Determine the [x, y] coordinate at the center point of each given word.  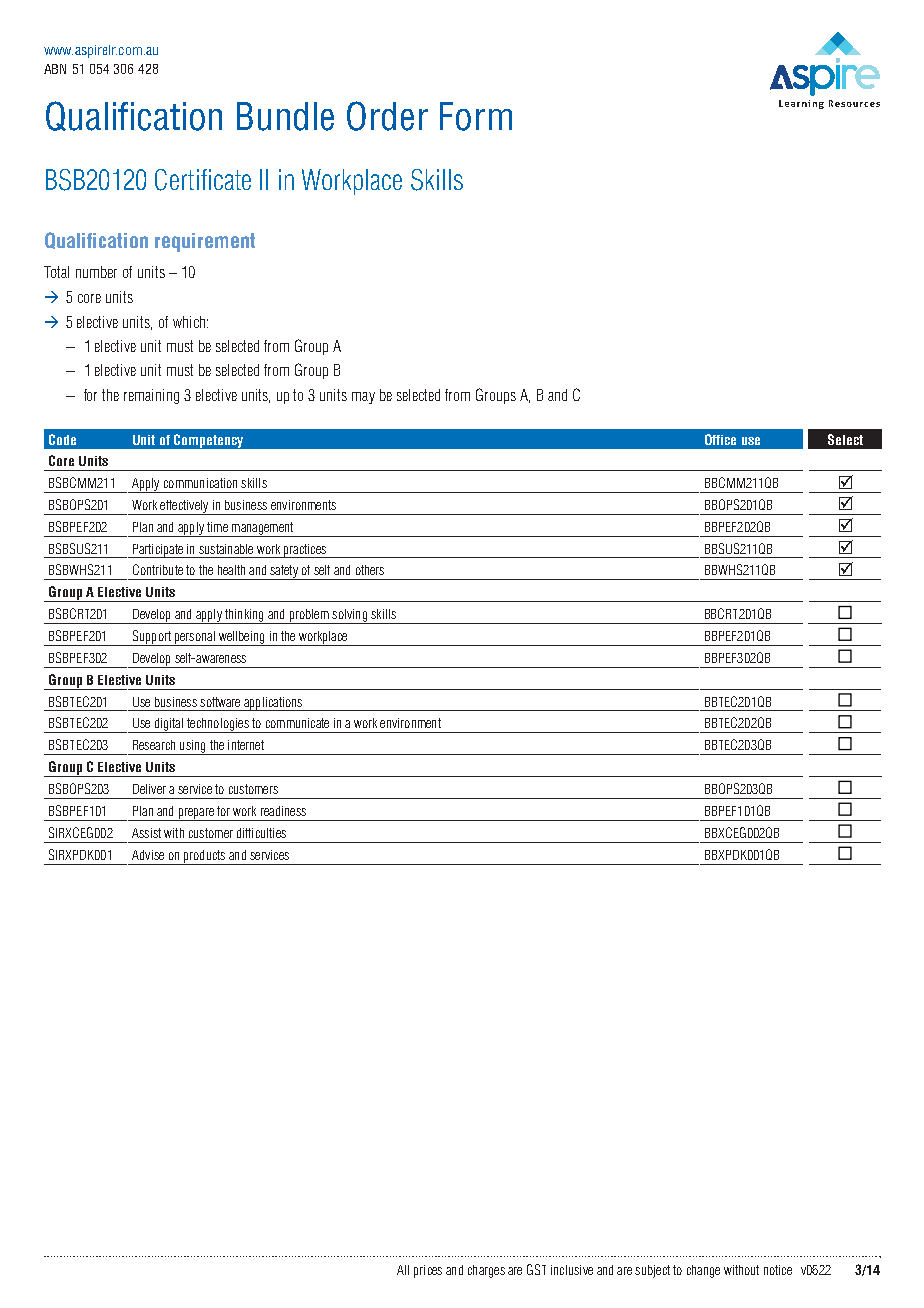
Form [476, 116]
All [403, 1270]
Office [720, 439]
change [703, 1271]
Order [387, 116]
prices [428, 1271]
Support [151, 638]
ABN [55, 69]
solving [349, 616]
